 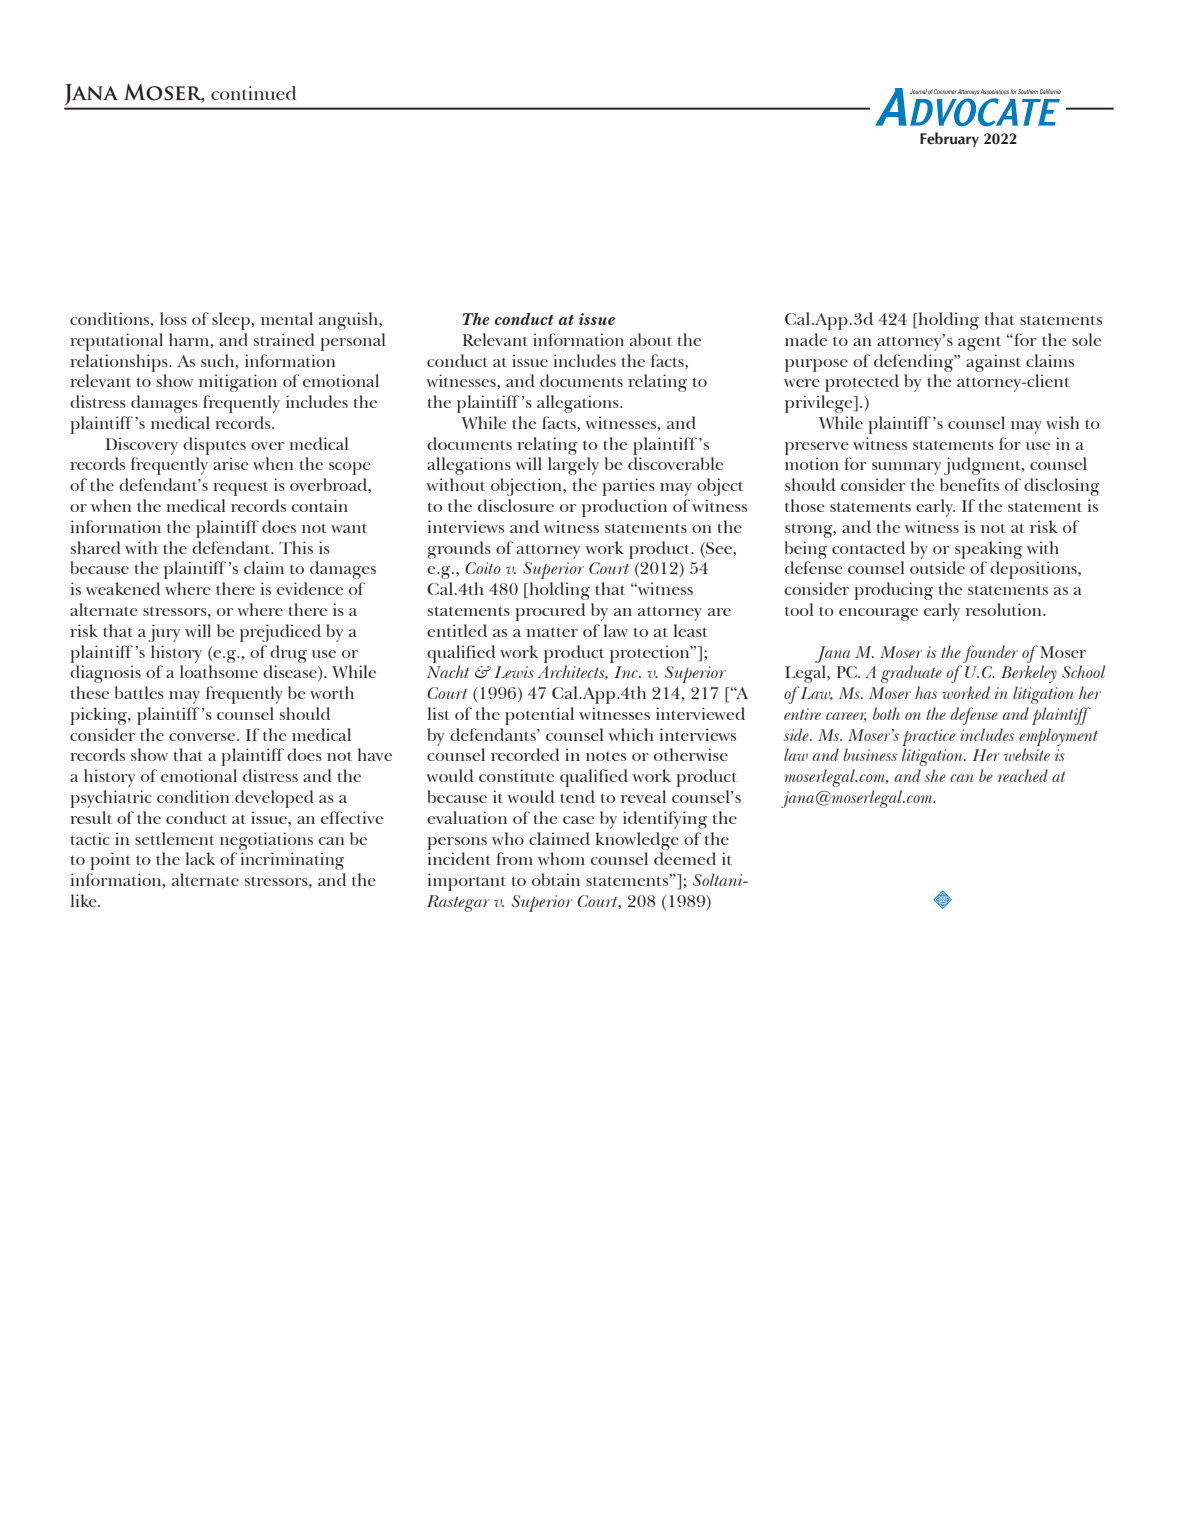 I want to click on jury, so click(x=164, y=633).
